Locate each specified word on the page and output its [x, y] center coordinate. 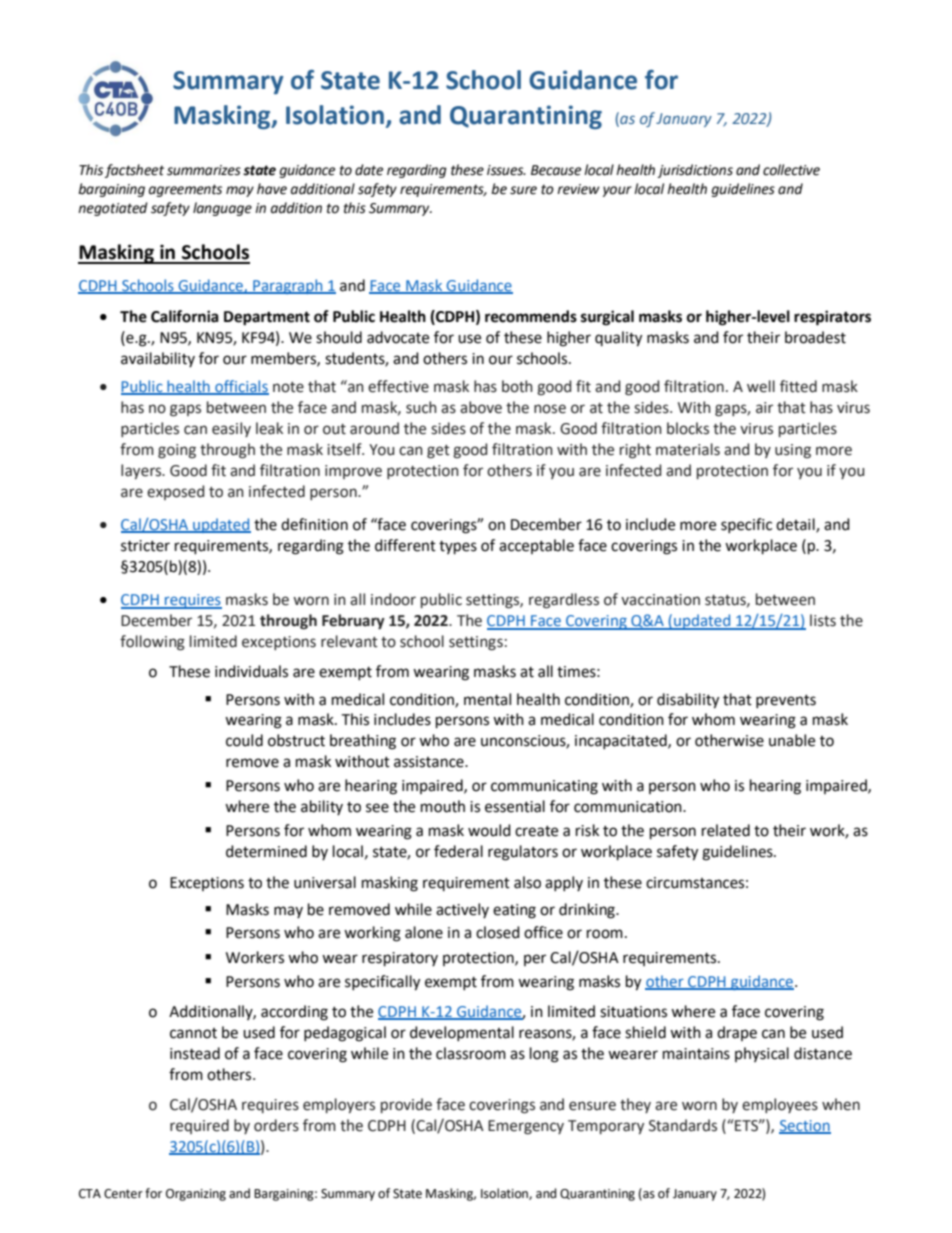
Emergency [526, 1127]
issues [506, 170]
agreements [185, 190]
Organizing [196, 1195]
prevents [786, 701]
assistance [430, 762]
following [152, 643]
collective [791, 170]
